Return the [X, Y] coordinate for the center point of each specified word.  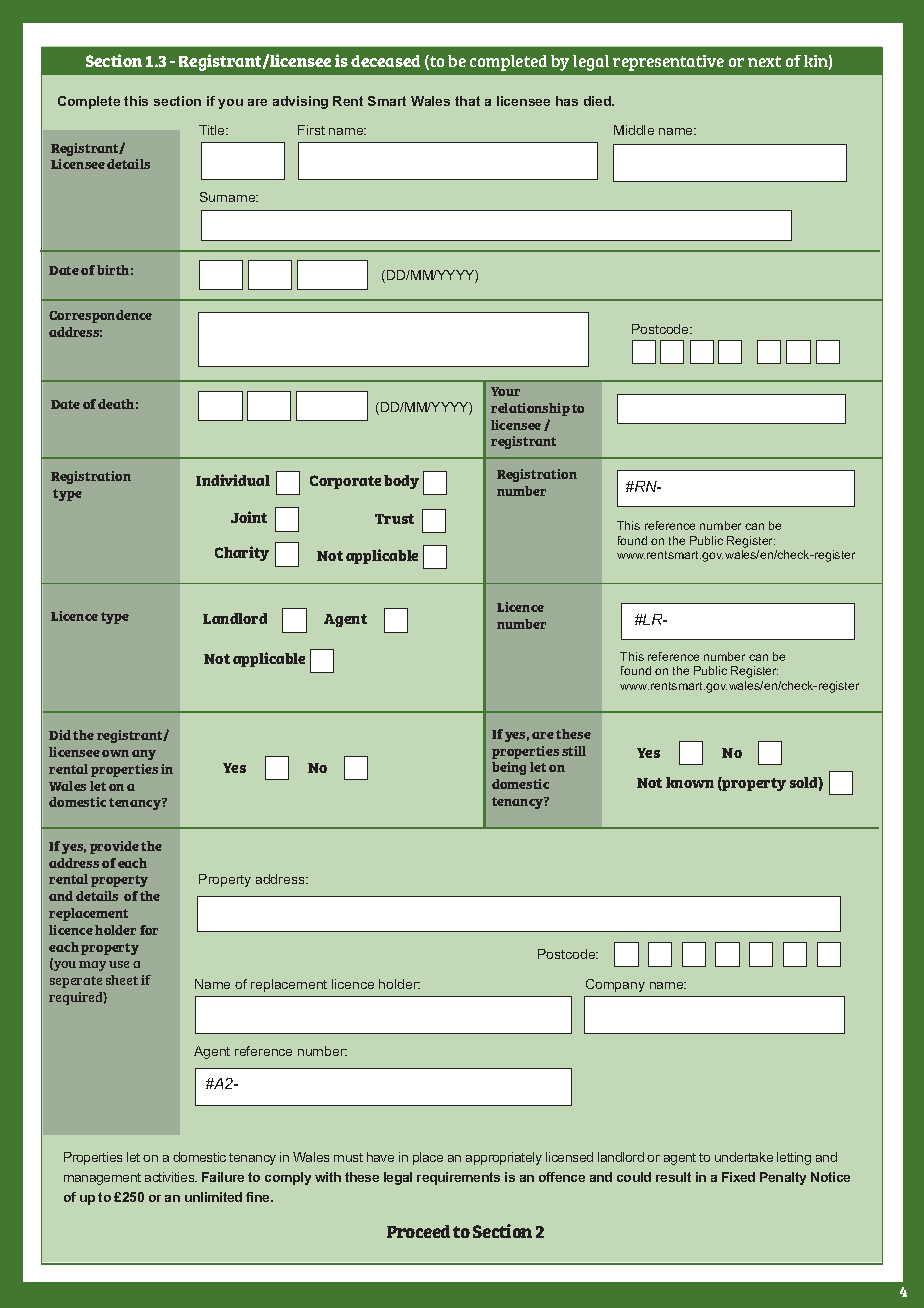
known [690, 782]
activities [171, 1177]
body [401, 482]
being [509, 768]
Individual [233, 480]
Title [213, 130]
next [764, 61]
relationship [530, 409]
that [467, 101]
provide [114, 847]
